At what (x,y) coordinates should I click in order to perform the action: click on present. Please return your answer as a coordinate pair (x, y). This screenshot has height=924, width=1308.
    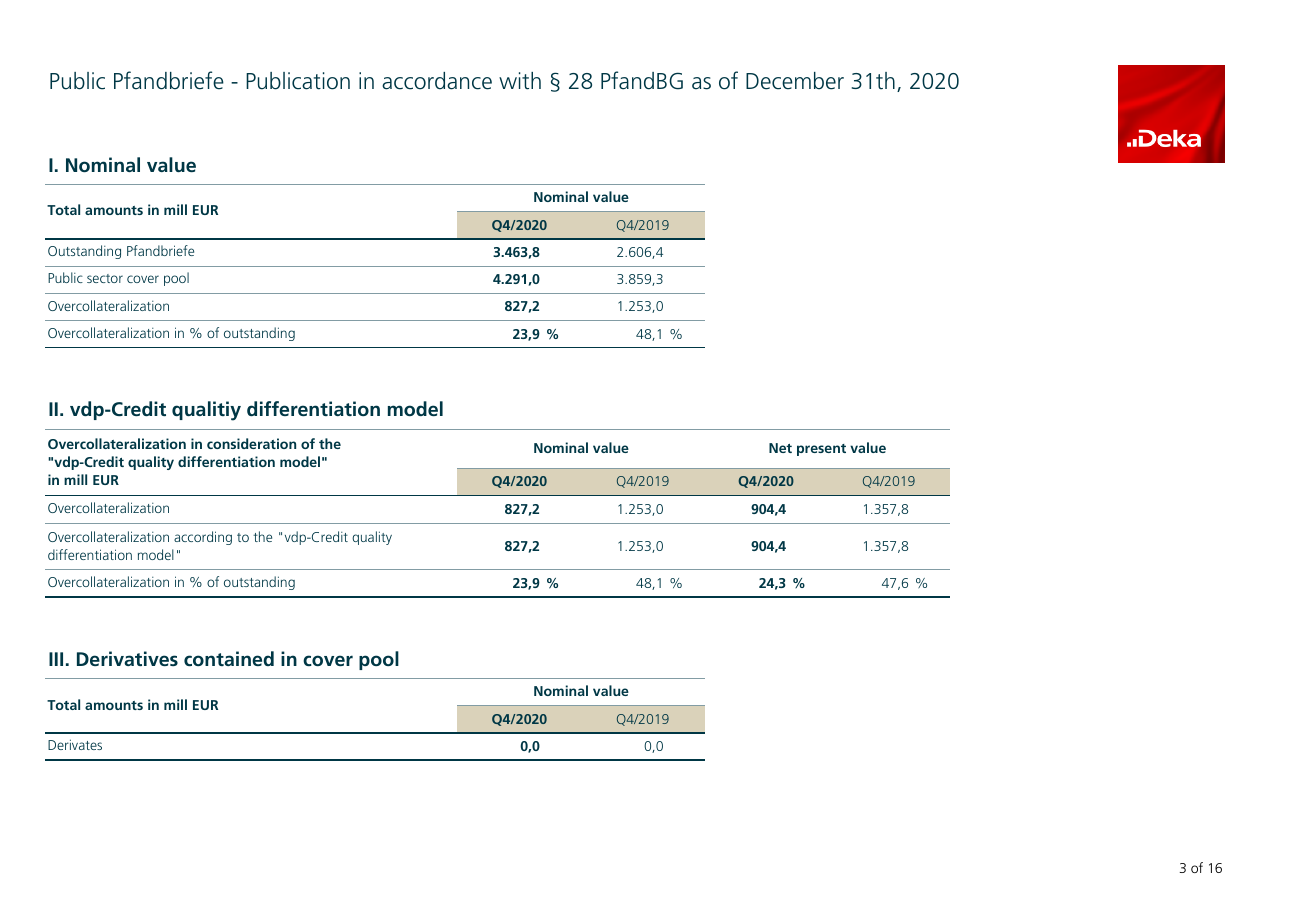
    Looking at the image, I should click on (821, 450).
